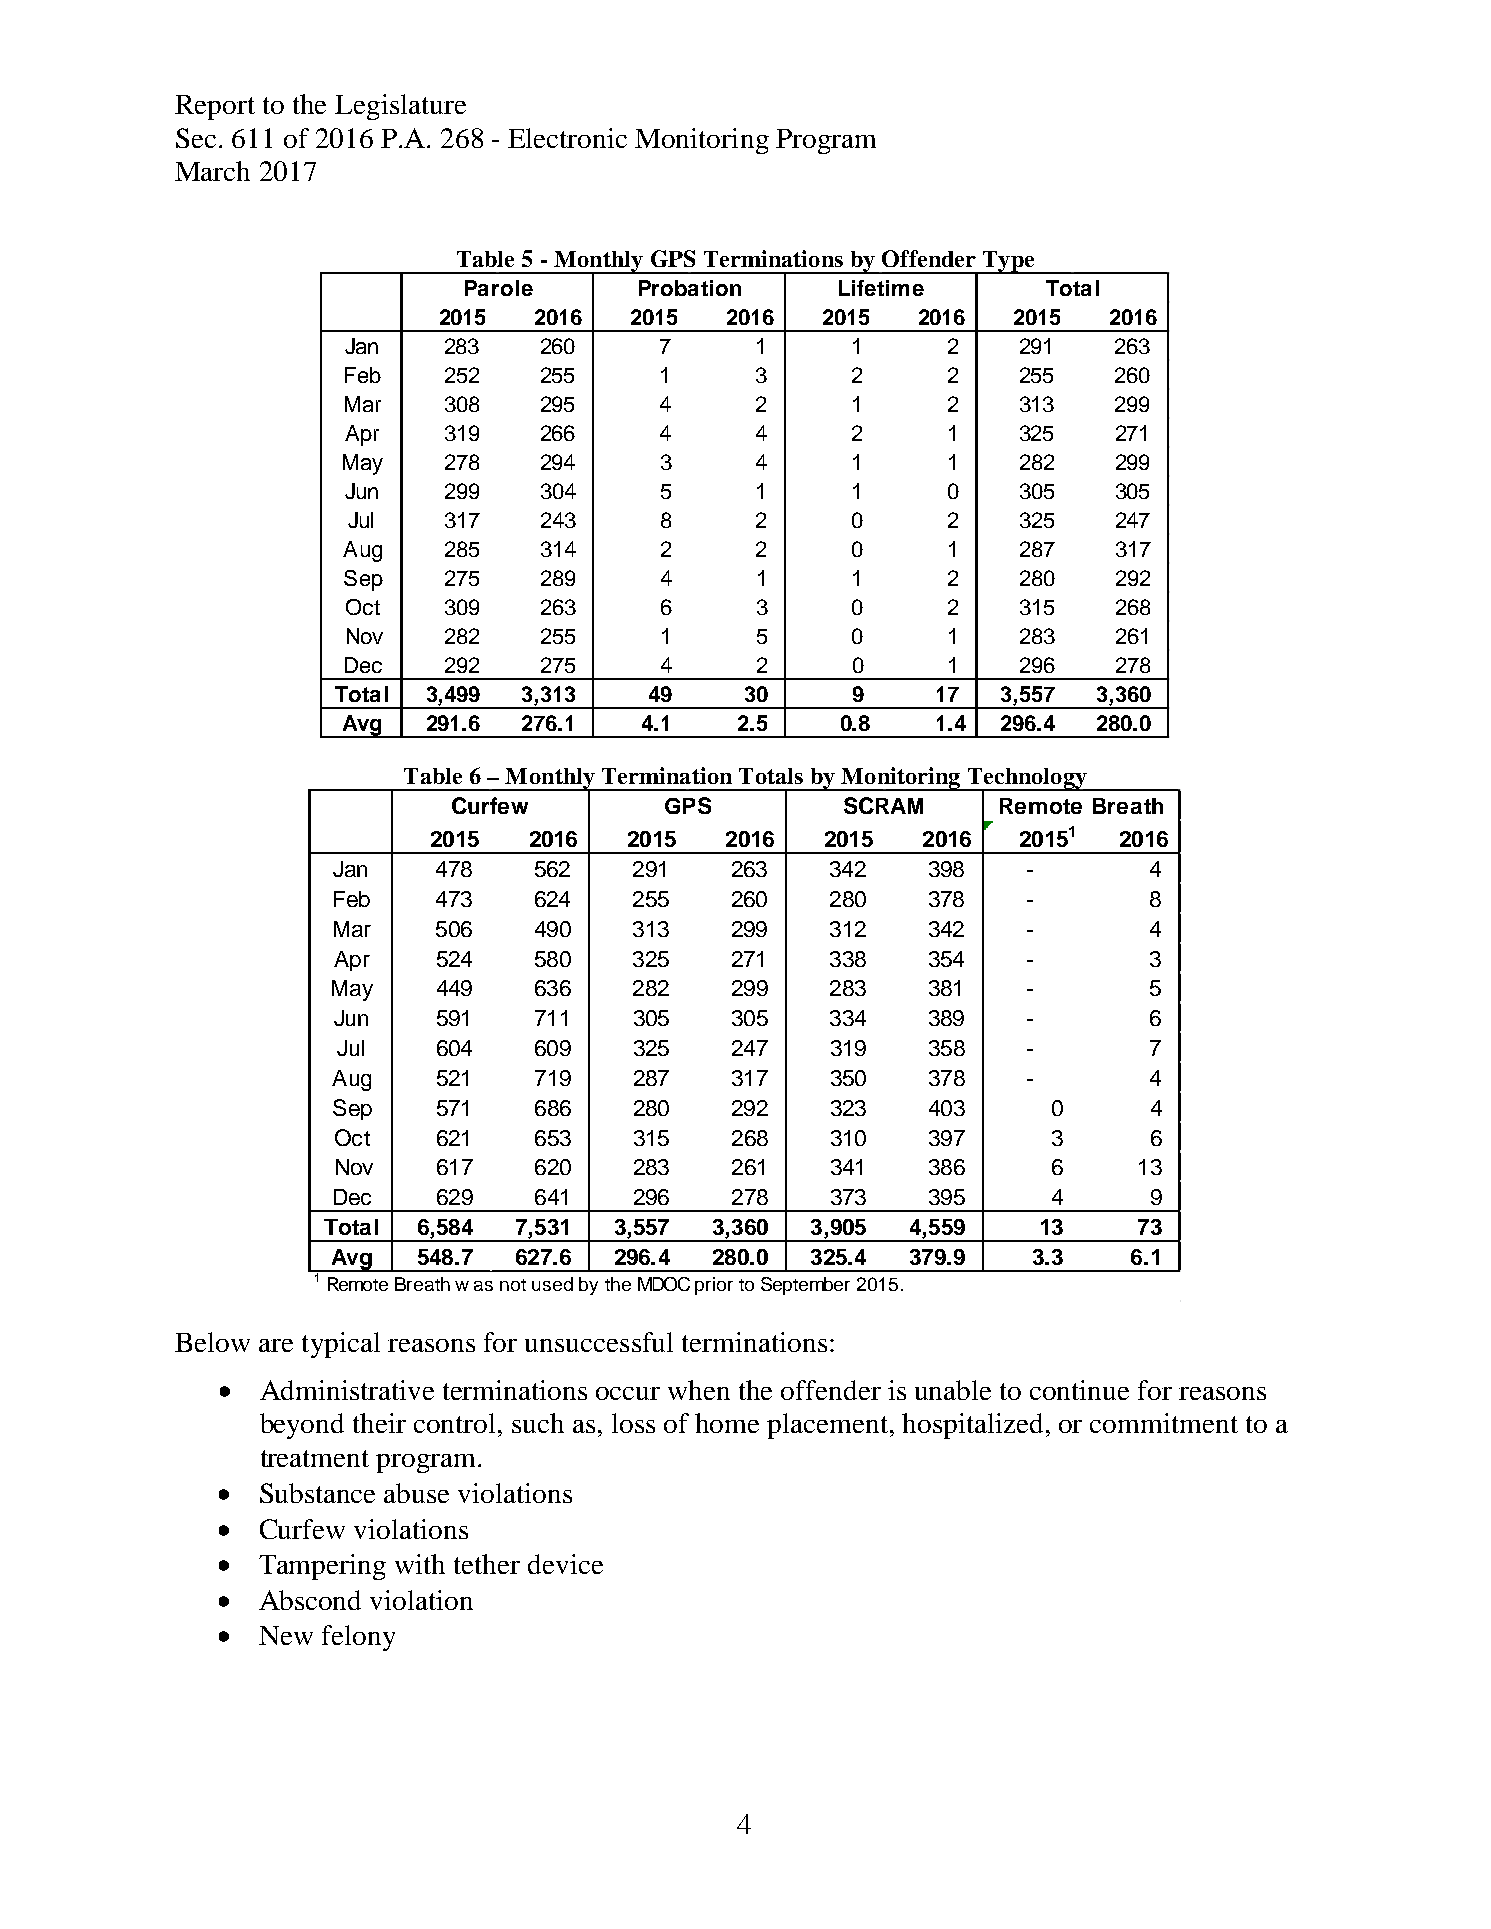  What do you see at coordinates (565, 1564) in the page?
I see `device` at bounding box center [565, 1564].
